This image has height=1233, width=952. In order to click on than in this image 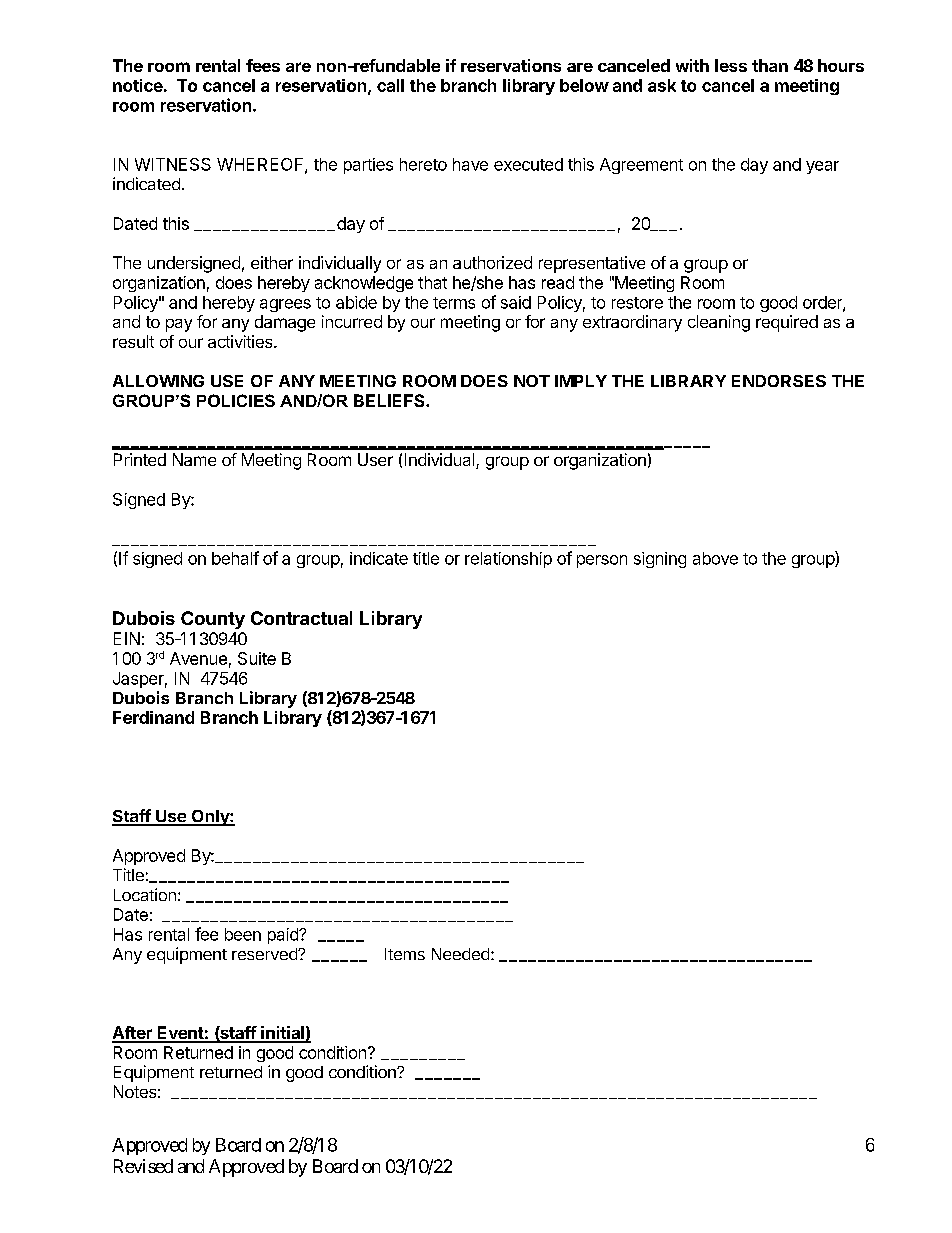, I will do `click(770, 65)`.
